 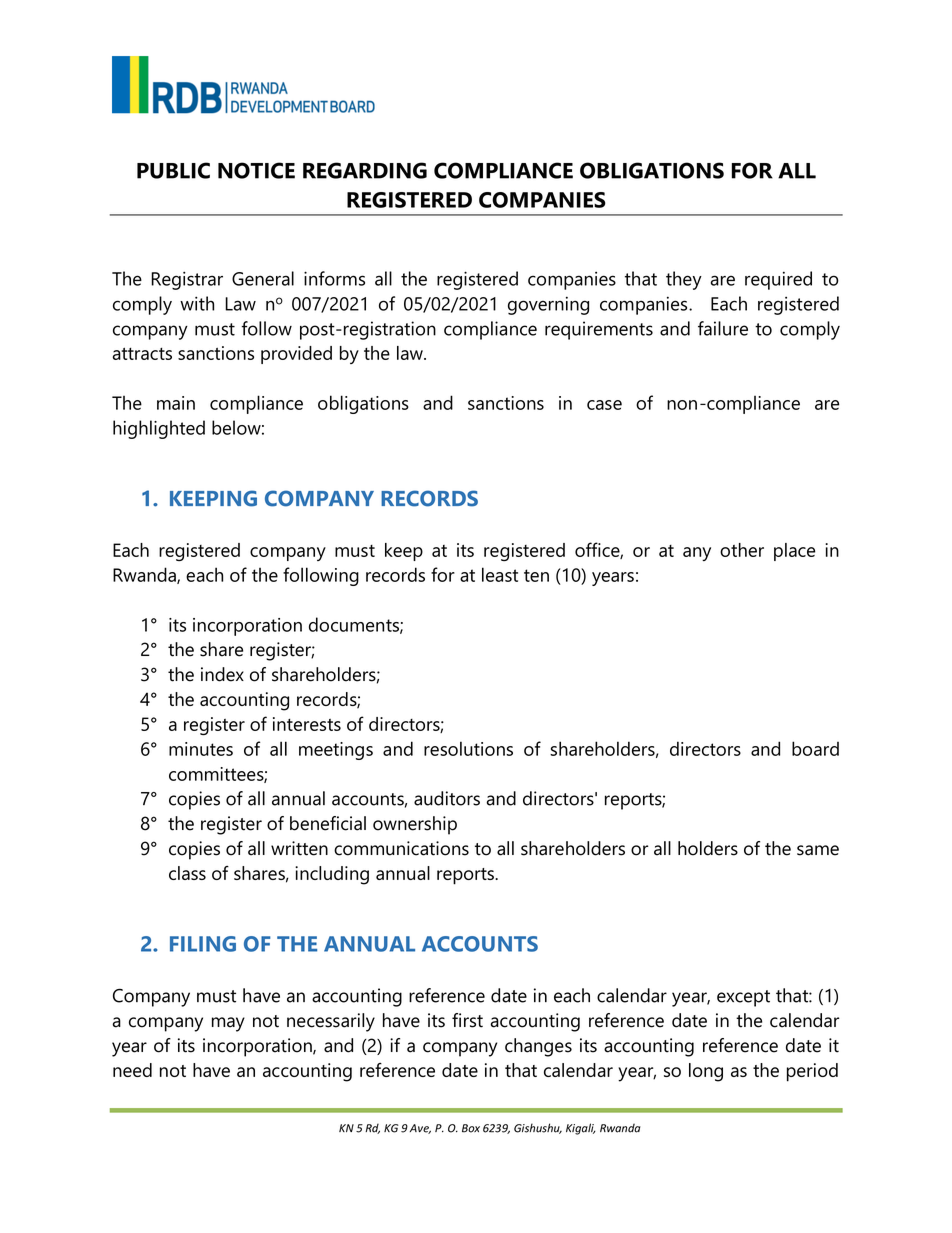 What do you see at coordinates (742, 550) in the document?
I see `other` at bounding box center [742, 550].
